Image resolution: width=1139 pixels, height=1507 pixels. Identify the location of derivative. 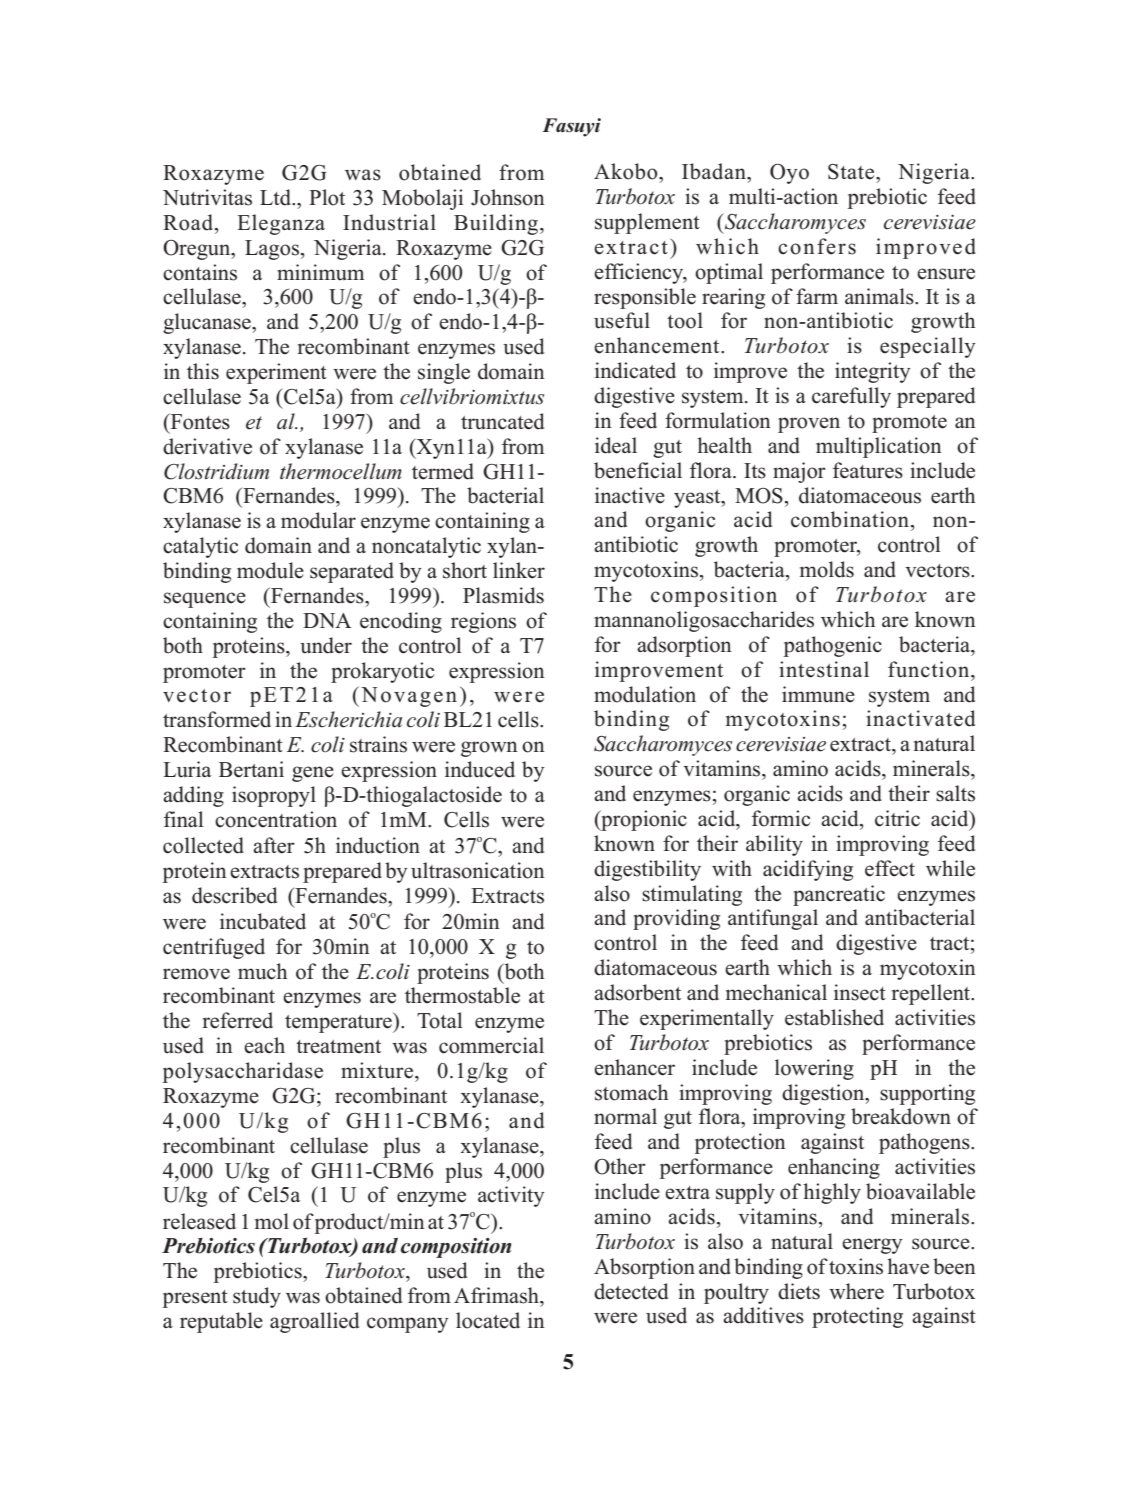
(207, 446).
